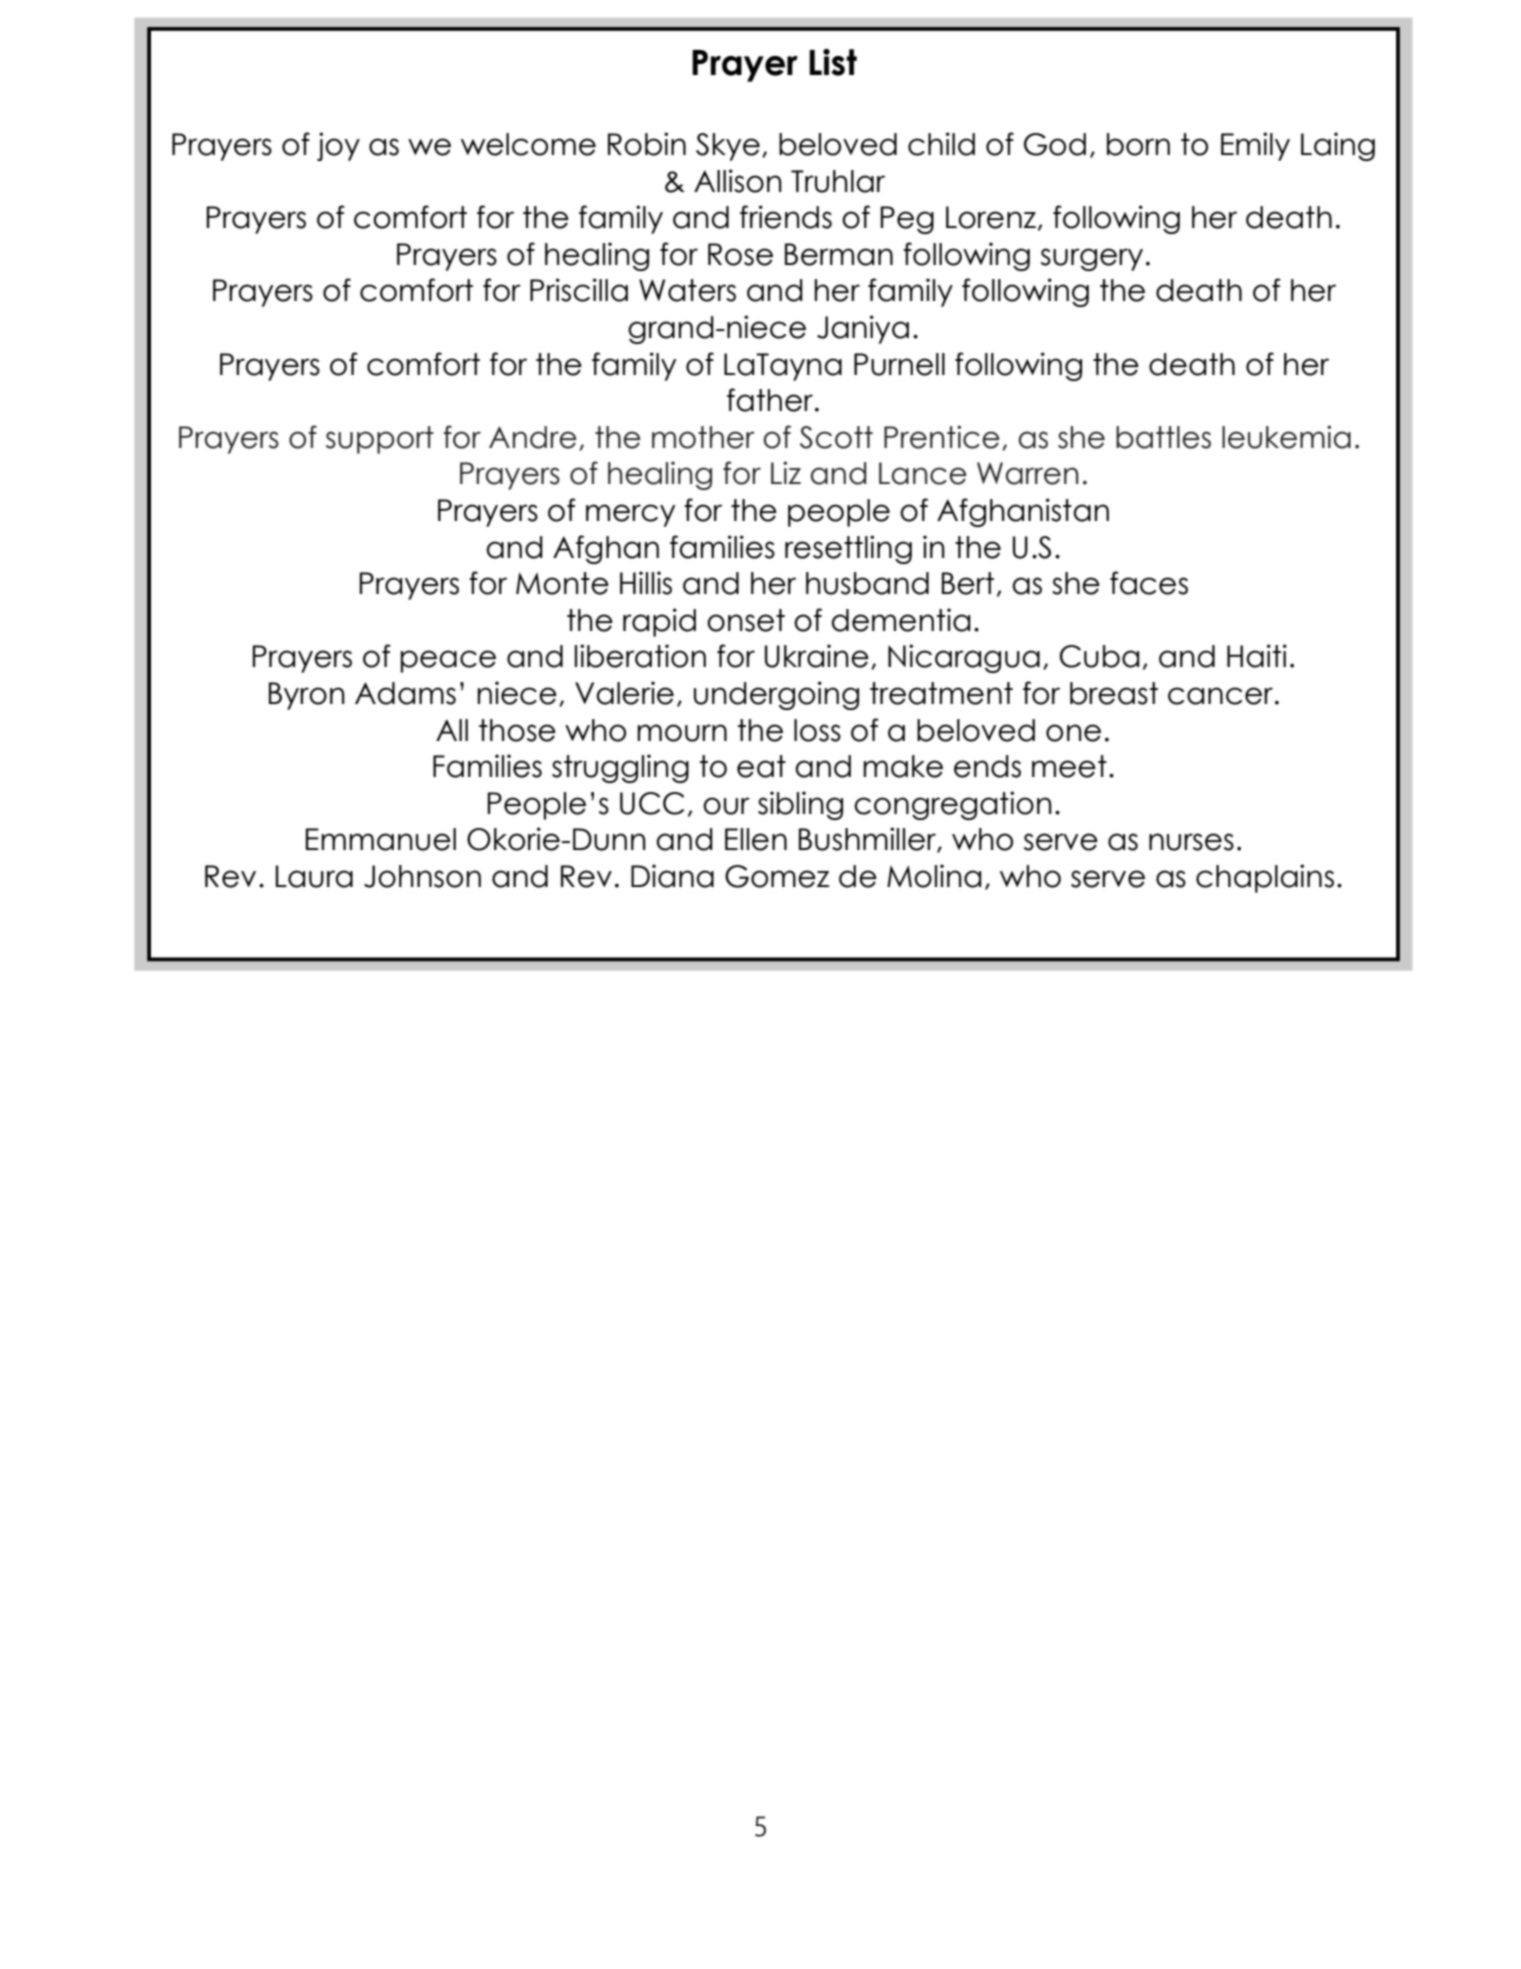 The height and width of the screenshot is (1969, 1521). I want to click on faces, so click(1149, 583).
